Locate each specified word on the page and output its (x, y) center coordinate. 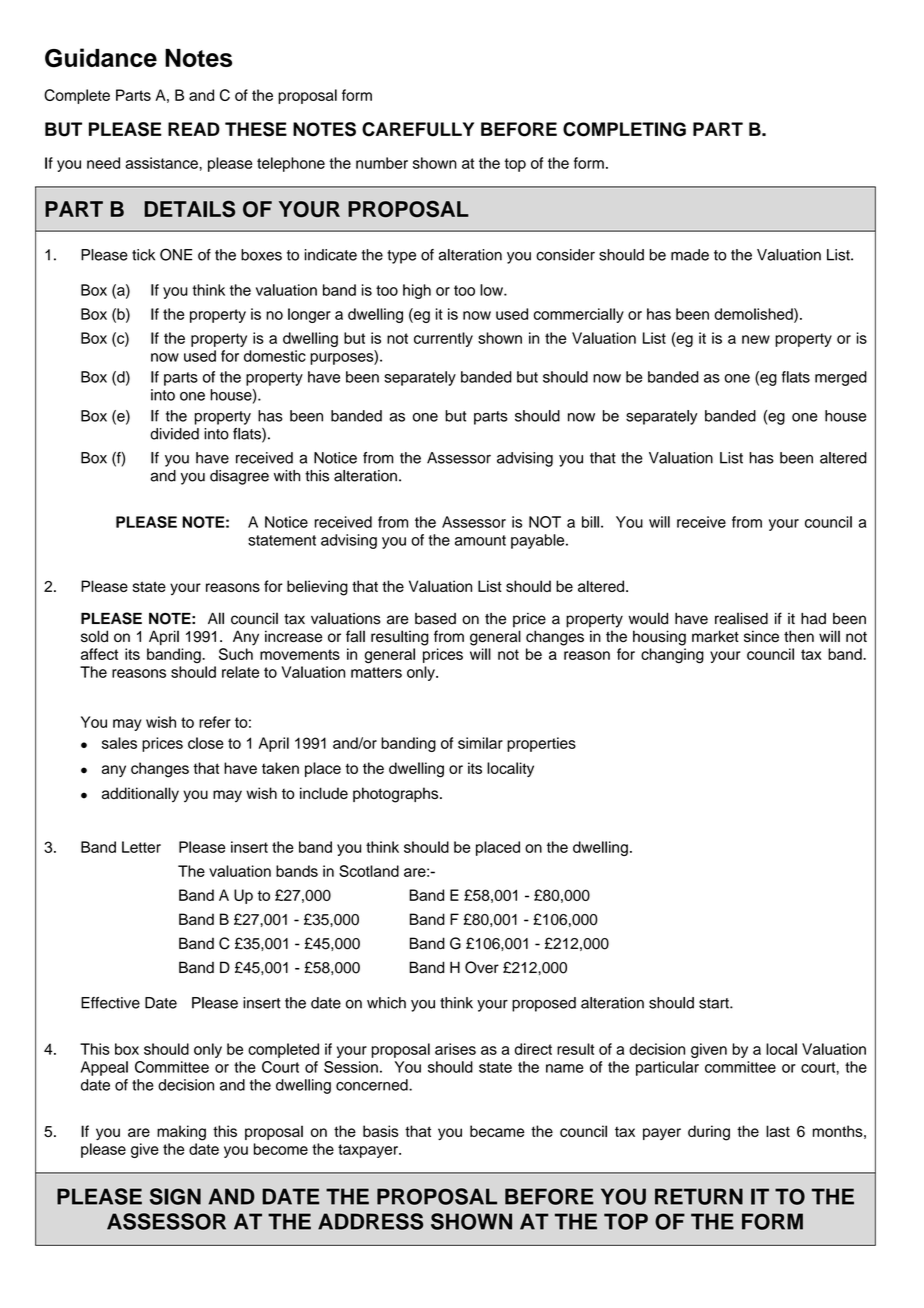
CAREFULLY (418, 129)
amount (480, 540)
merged (841, 378)
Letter (141, 847)
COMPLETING (624, 129)
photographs (397, 795)
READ (194, 129)
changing (672, 656)
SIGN (175, 1196)
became (497, 1131)
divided (174, 434)
